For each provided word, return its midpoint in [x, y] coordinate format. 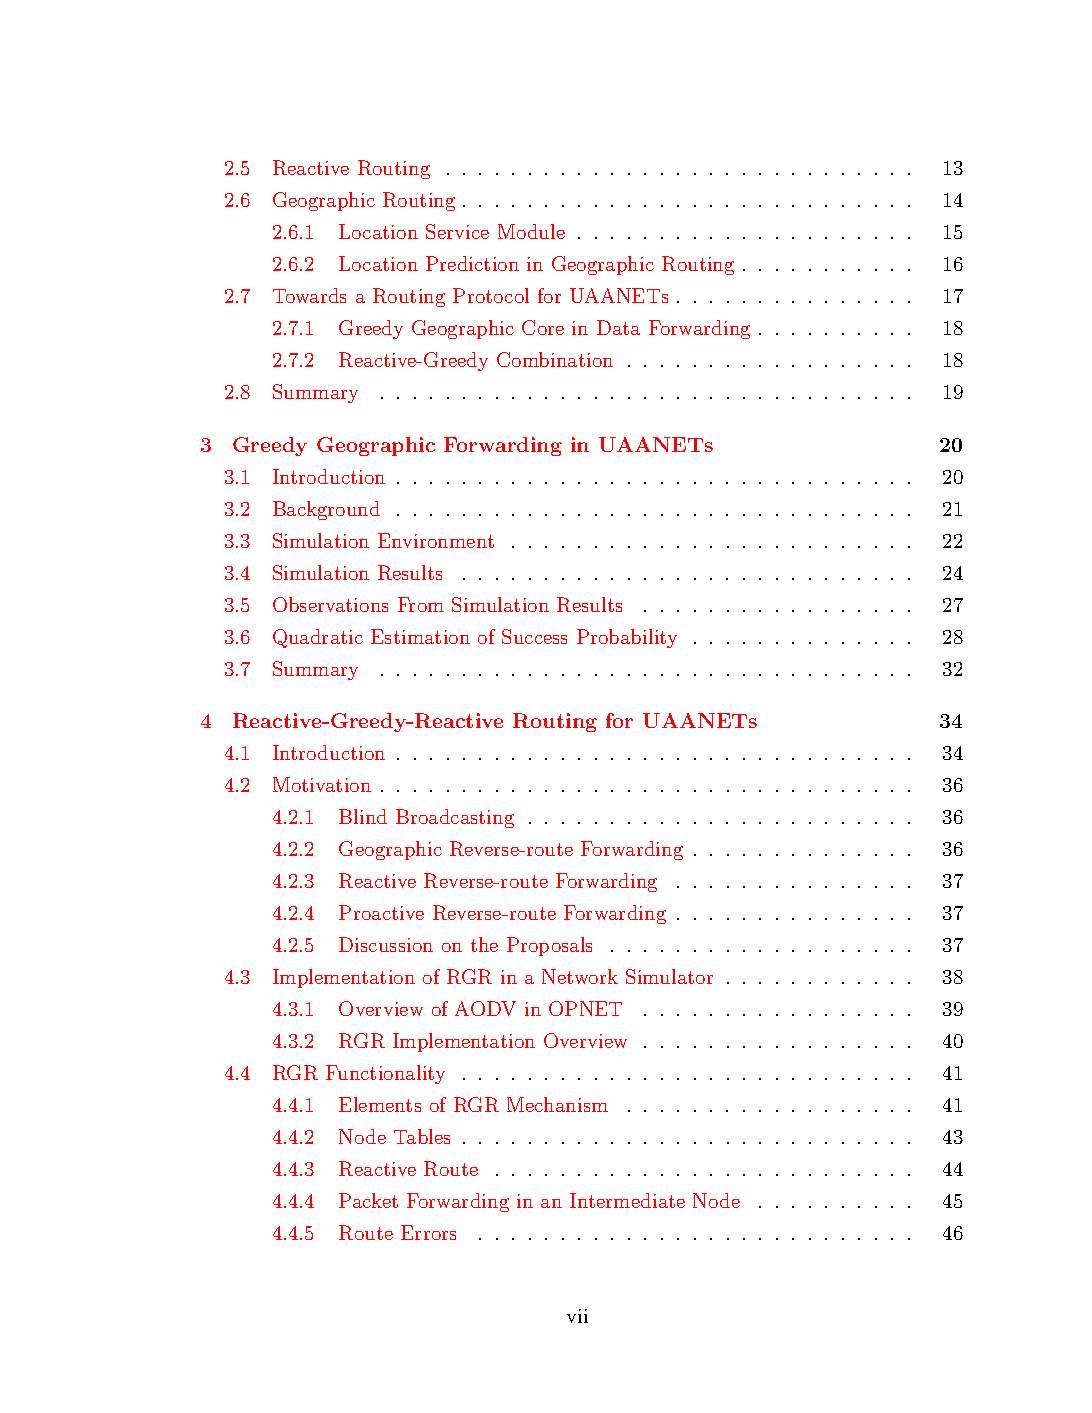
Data [618, 327]
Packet [368, 1200]
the [484, 944]
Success [534, 636]
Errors [428, 1232]
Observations [330, 604]
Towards [309, 295]
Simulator [669, 976]
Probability [627, 638]
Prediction [472, 263]
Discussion [386, 944]
